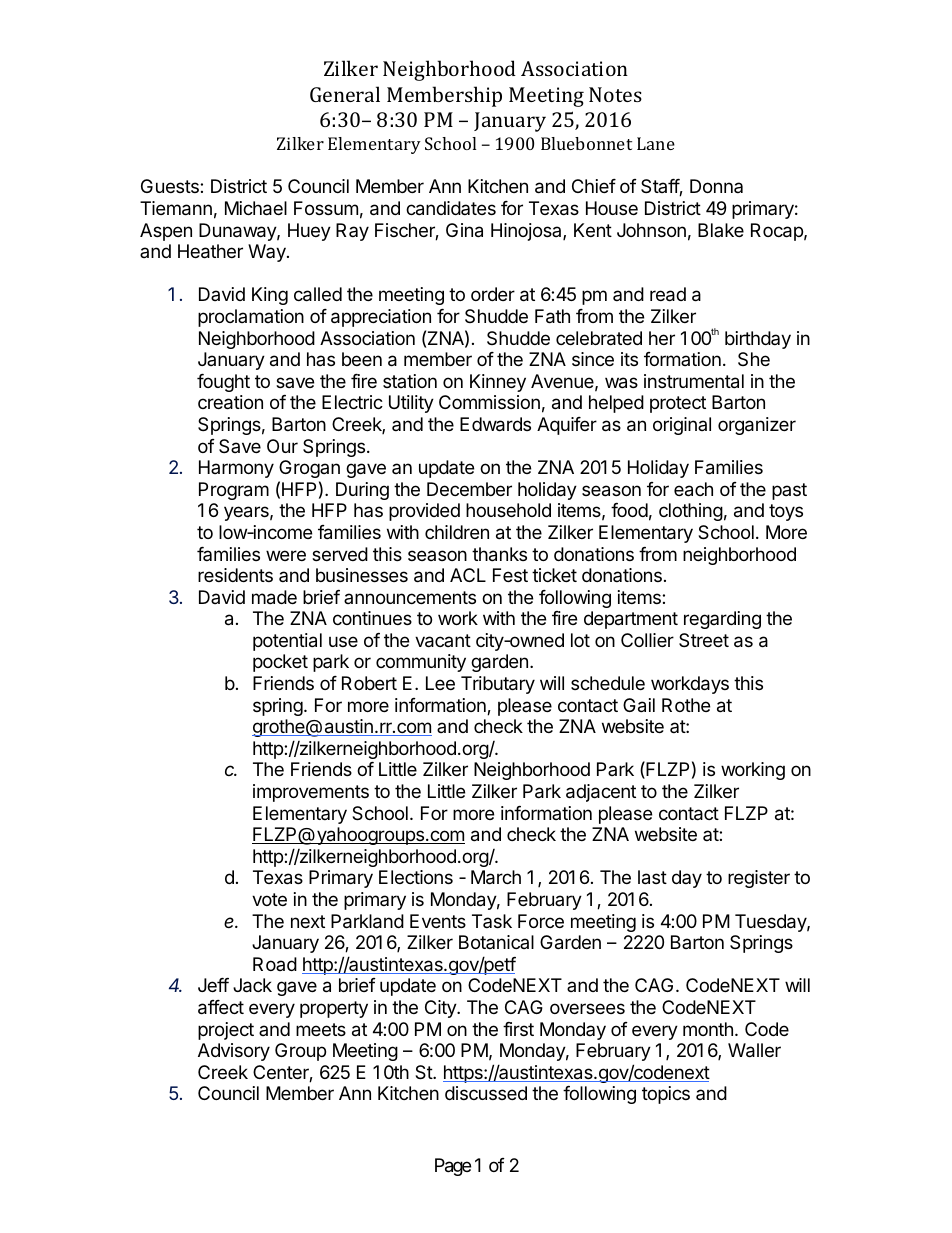 This document has height=1233, width=952. Describe the element at coordinates (234, 1052) in the document. I see `Advisory` at that location.
